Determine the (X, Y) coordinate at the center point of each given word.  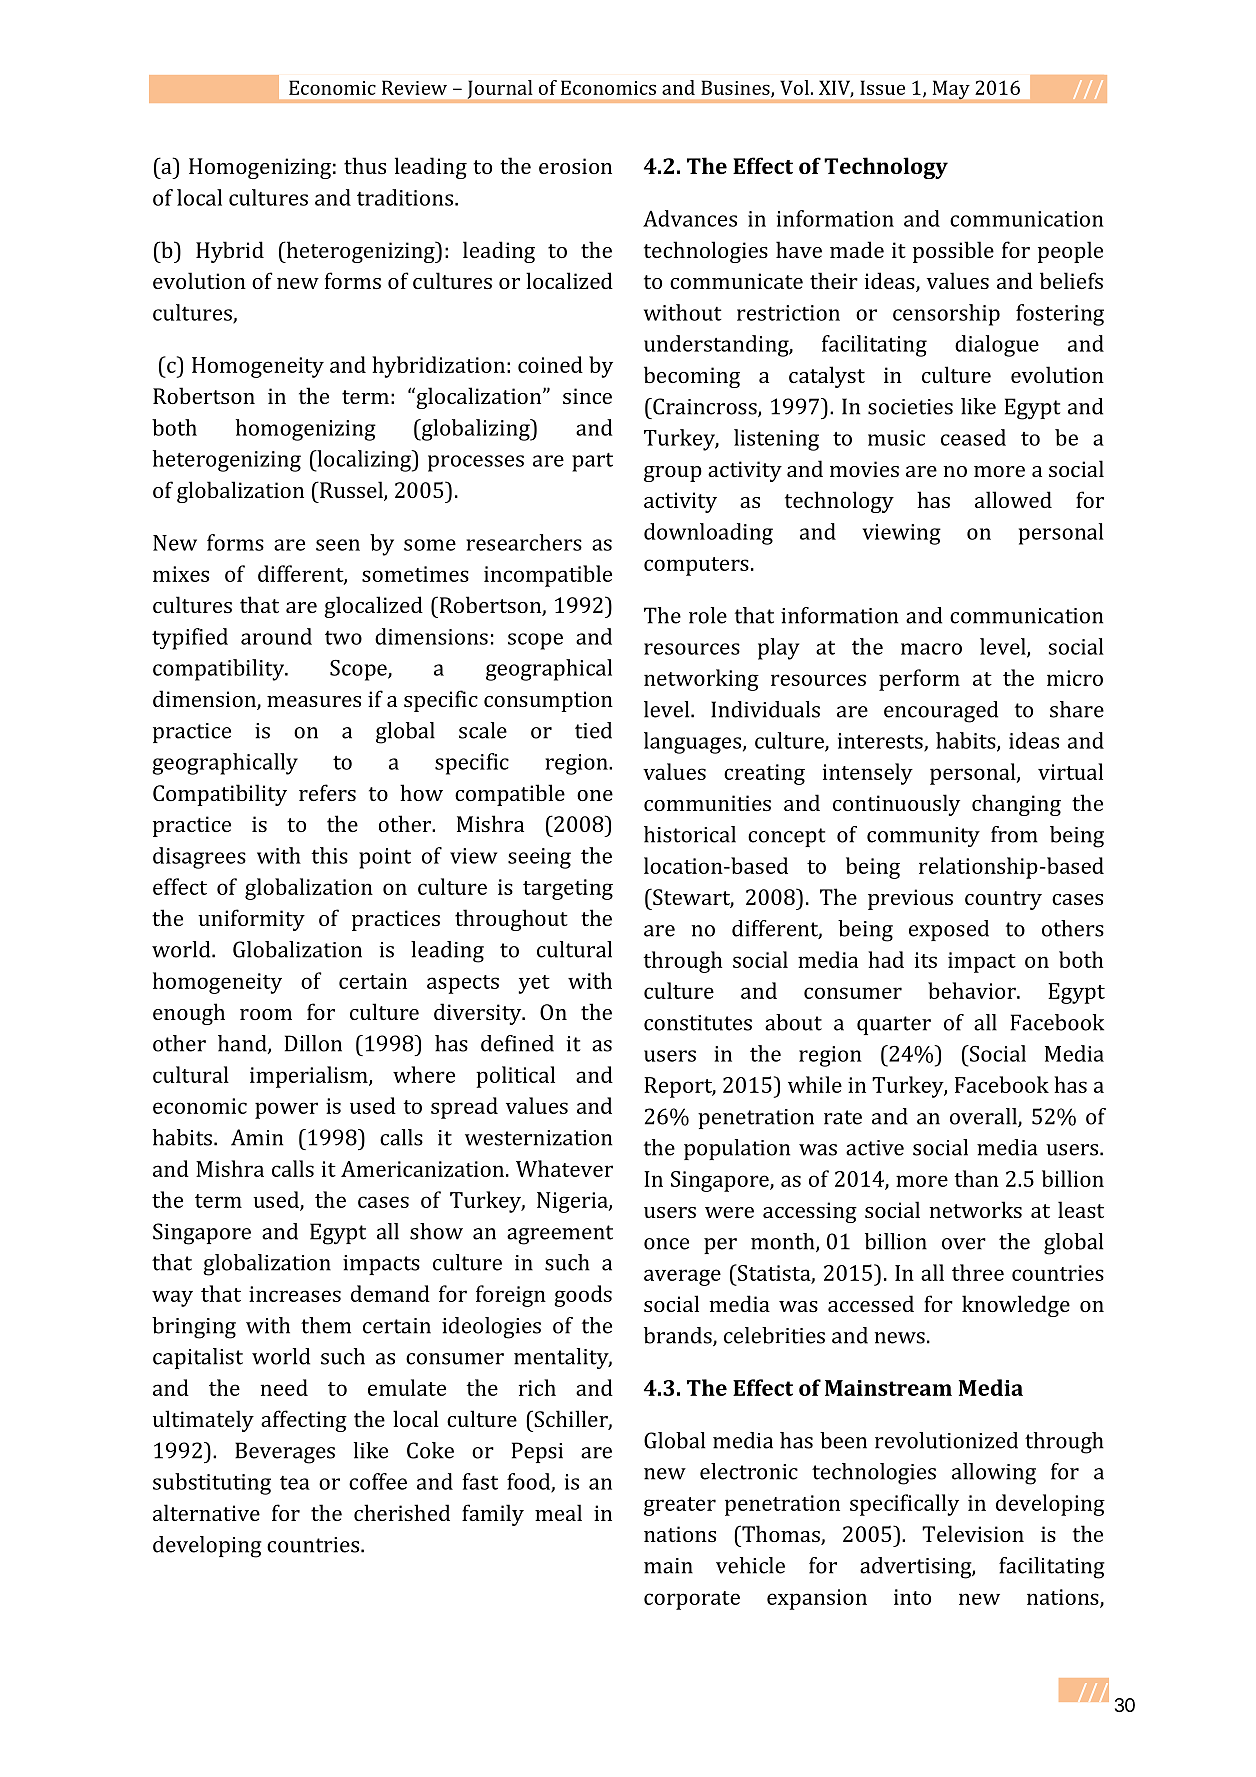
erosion (575, 166)
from (1014, 834)
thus (365, 165)
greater (680, 1506)
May (951, 91)
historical (690, 834)
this (329, 855)
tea (295, 1483)
